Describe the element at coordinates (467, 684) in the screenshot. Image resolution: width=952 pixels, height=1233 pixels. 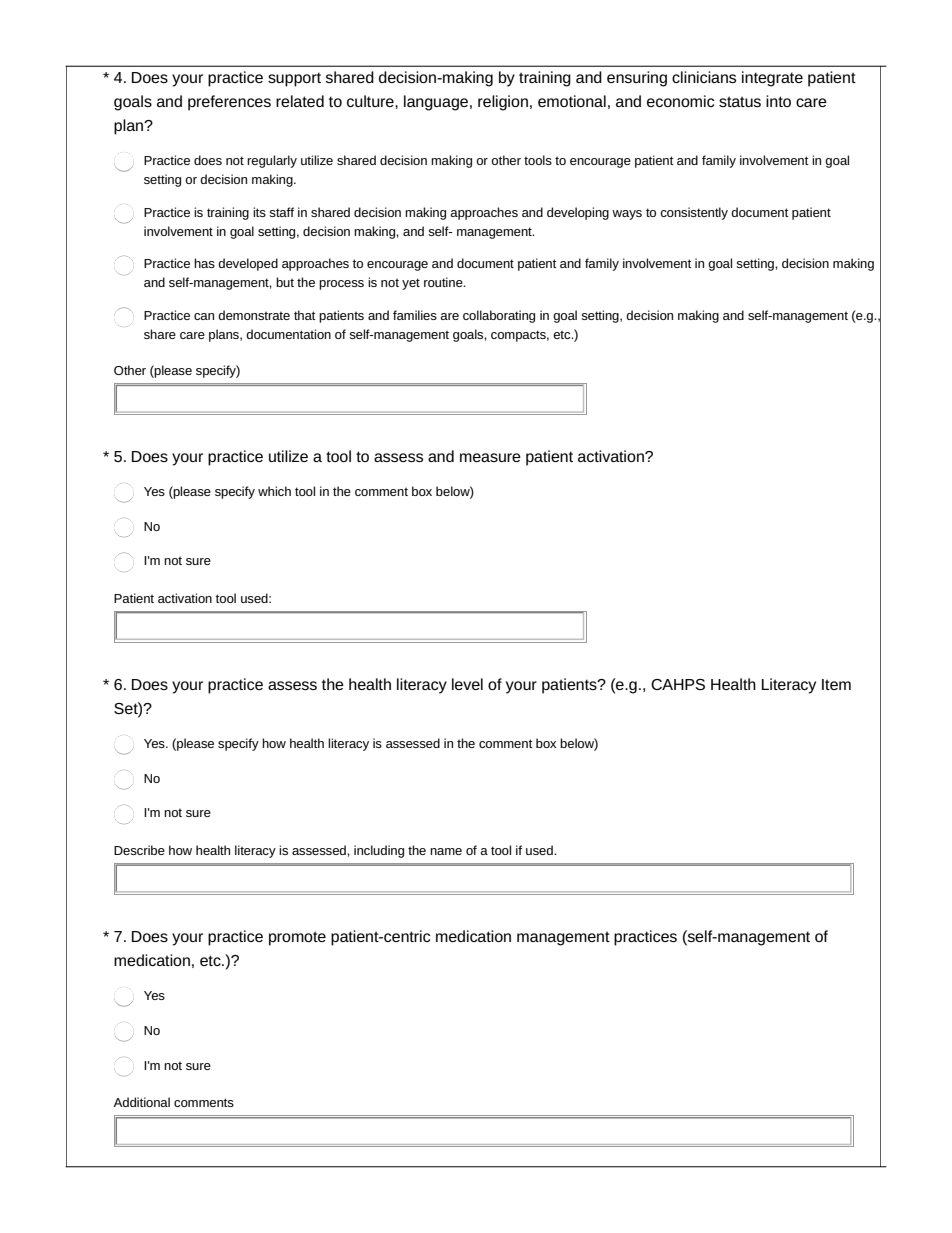
I see `level` at that location.
